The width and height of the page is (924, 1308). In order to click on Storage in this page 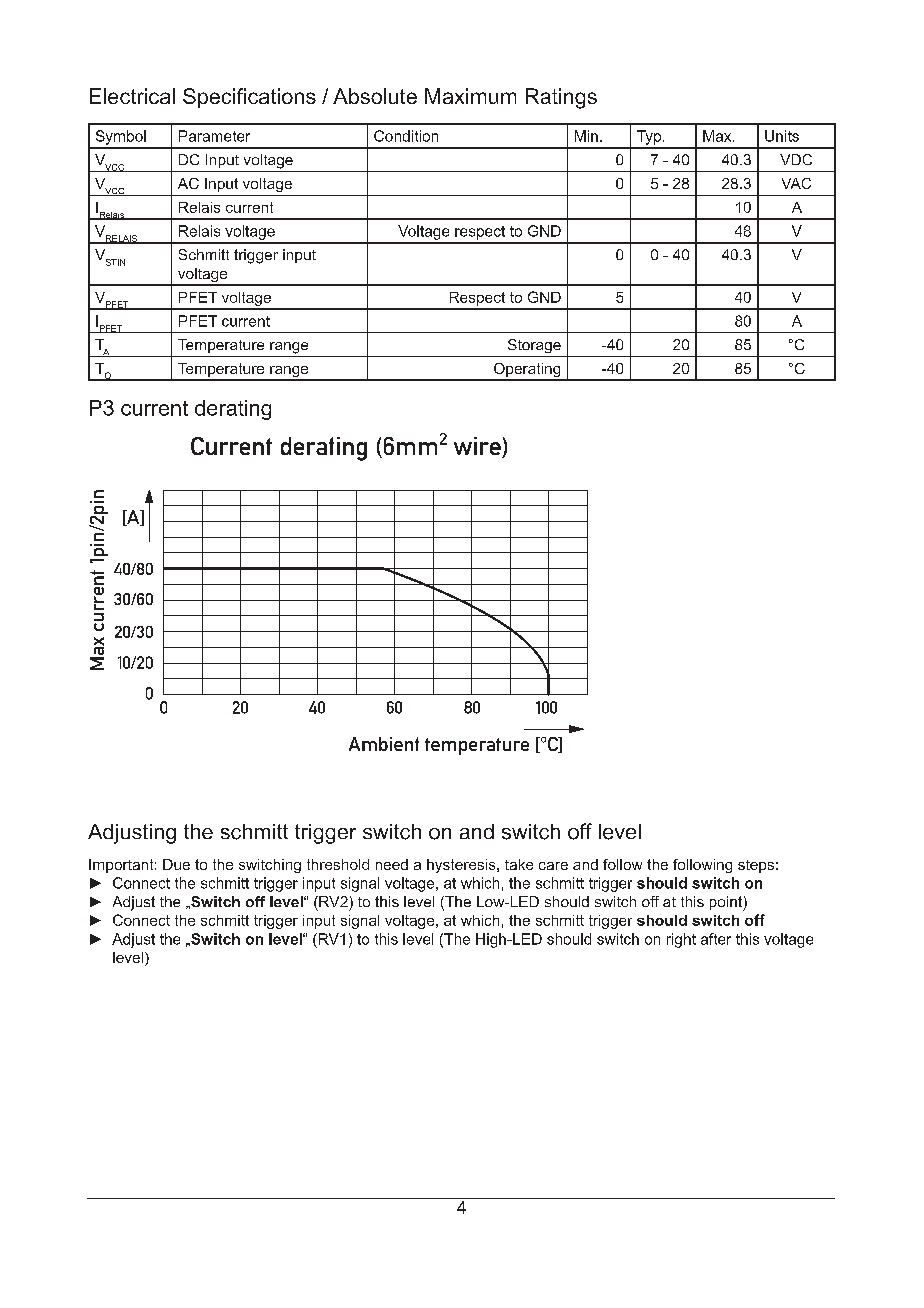, I will do `click(534, 346)`.
